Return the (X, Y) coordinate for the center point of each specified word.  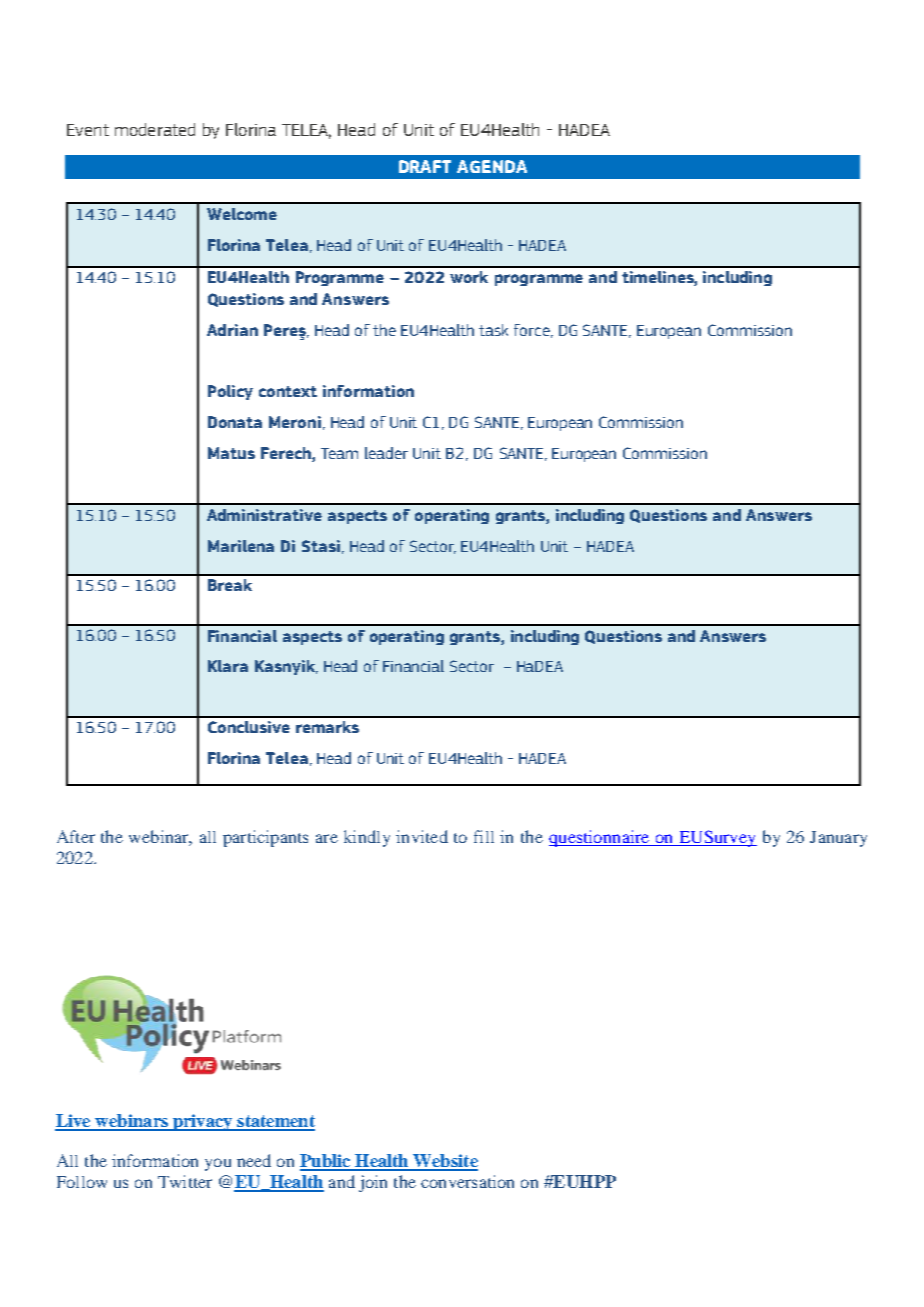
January (838, 839)
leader (386, 453)
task (493, 330)
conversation (467, 1181)
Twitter (185, 1181)
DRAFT (425, 166)
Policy (230, 392)
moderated (155, 129)
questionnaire (600, 838)
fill (484, 836)
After (76, 836)
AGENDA (492, 166)
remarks (327, 727)
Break (230, 585)
